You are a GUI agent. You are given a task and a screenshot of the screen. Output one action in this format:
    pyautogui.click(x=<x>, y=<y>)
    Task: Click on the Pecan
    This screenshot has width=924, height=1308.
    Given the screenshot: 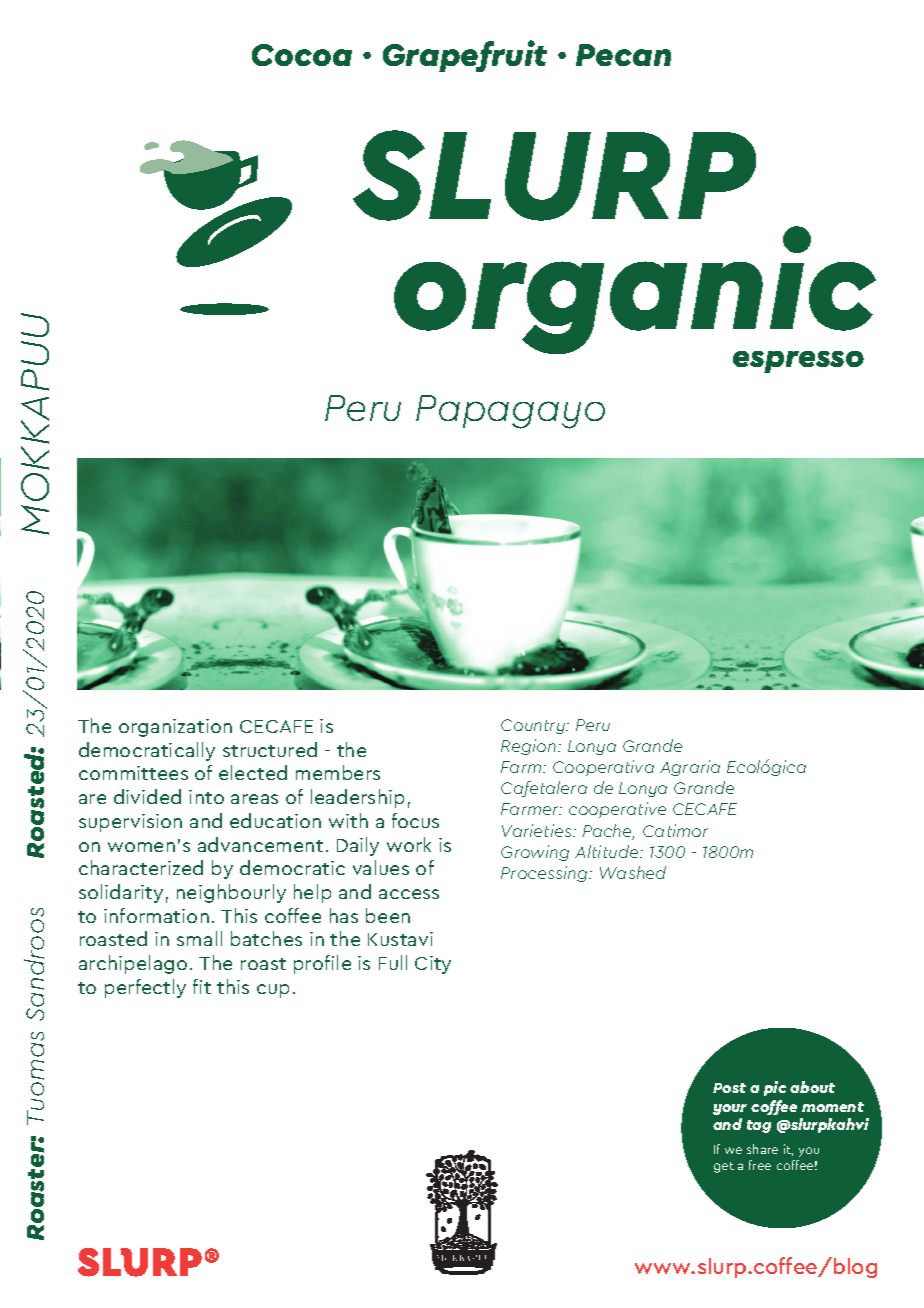 What is the action you would take?
    pyautogui.click(x=623, y=55)
